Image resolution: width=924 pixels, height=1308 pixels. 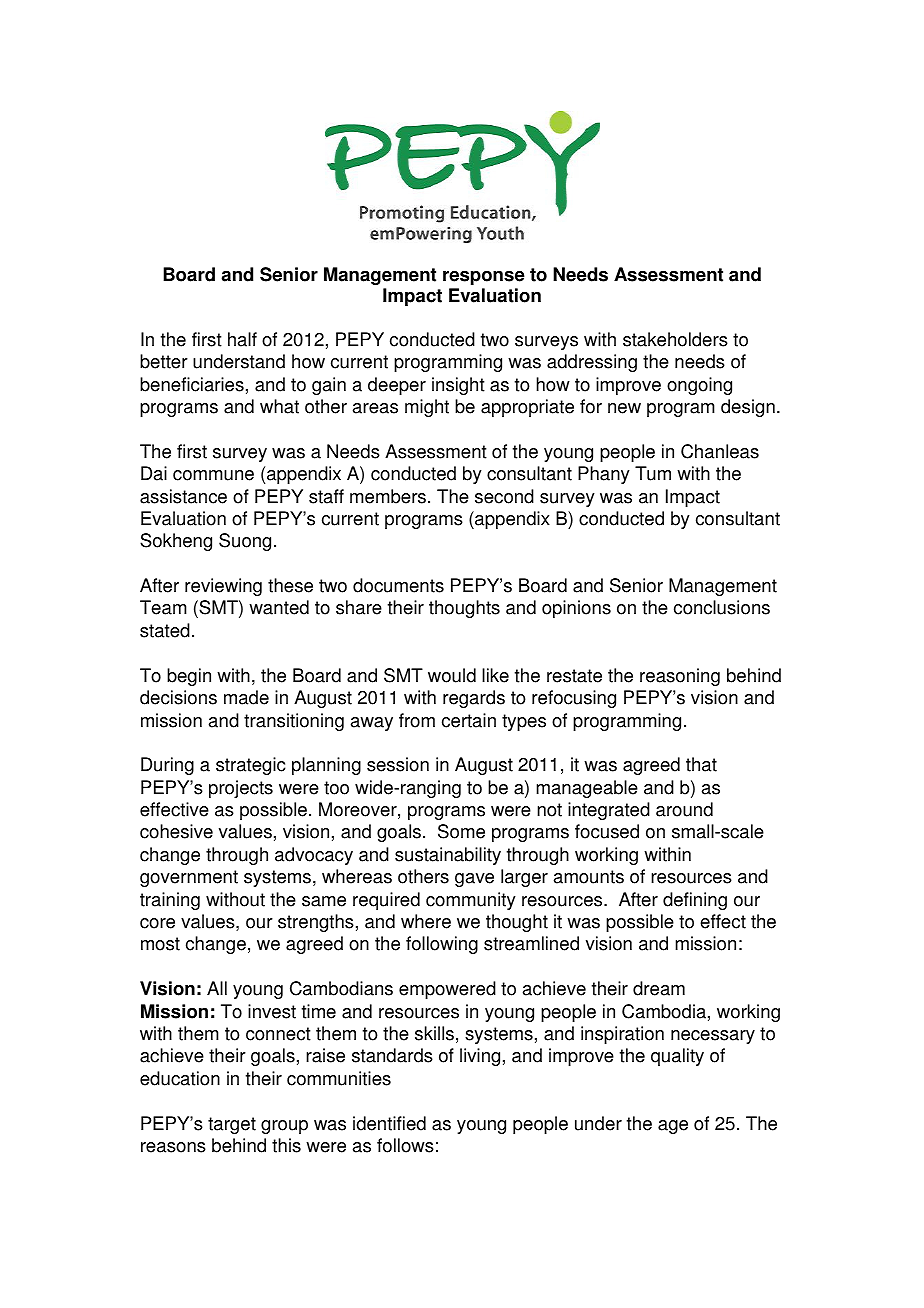 What do you see at coordinates (675, 339) in the image?
I see `stakeholders` at bounding box center [675, 339].
